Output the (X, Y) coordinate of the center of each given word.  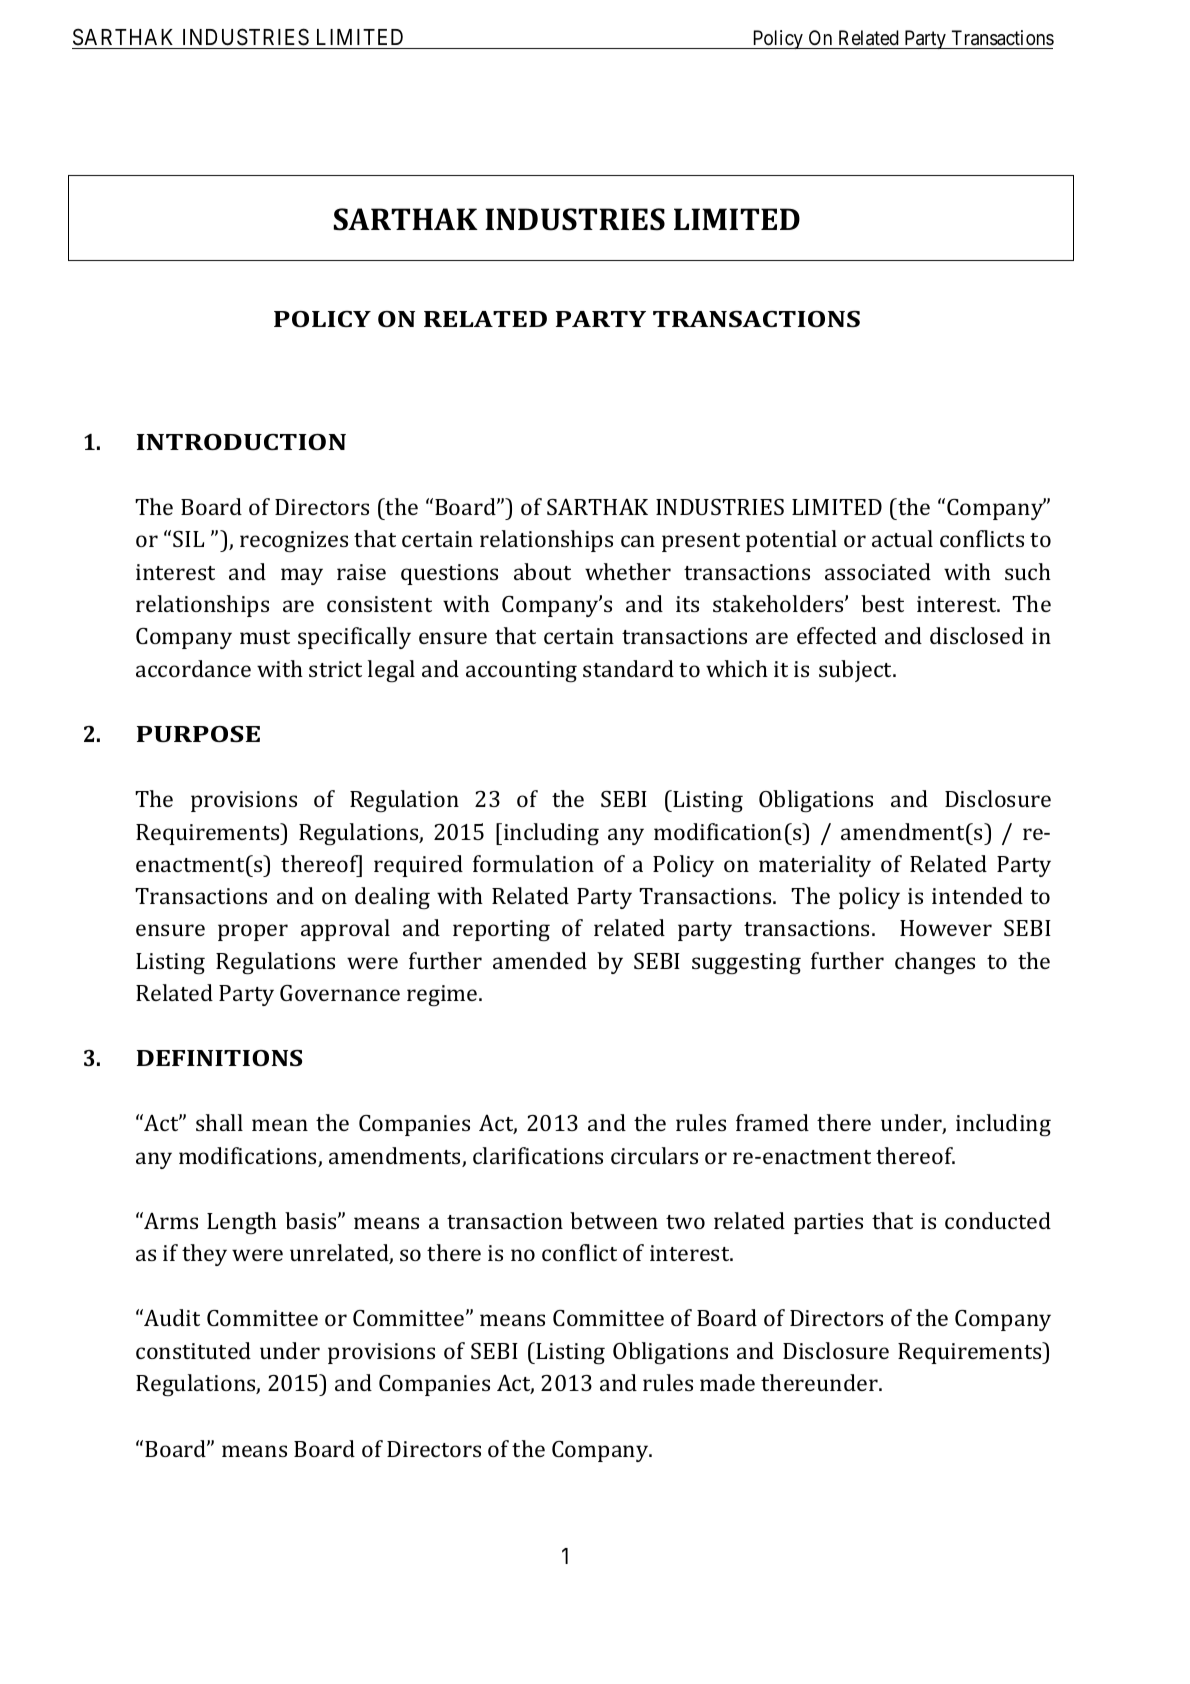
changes (935, 963)
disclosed (977, 635)
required (418, 866)
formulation (533, 863)
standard (628, 668)
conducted (998, 1220)
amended (540, 960)
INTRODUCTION (241, 442)
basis (312, 1220)
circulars (654, 1155)
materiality (815, 866)
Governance (340, 993)
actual (902, 538)
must (265, 637)
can (638, 541)
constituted (193, 1350)
